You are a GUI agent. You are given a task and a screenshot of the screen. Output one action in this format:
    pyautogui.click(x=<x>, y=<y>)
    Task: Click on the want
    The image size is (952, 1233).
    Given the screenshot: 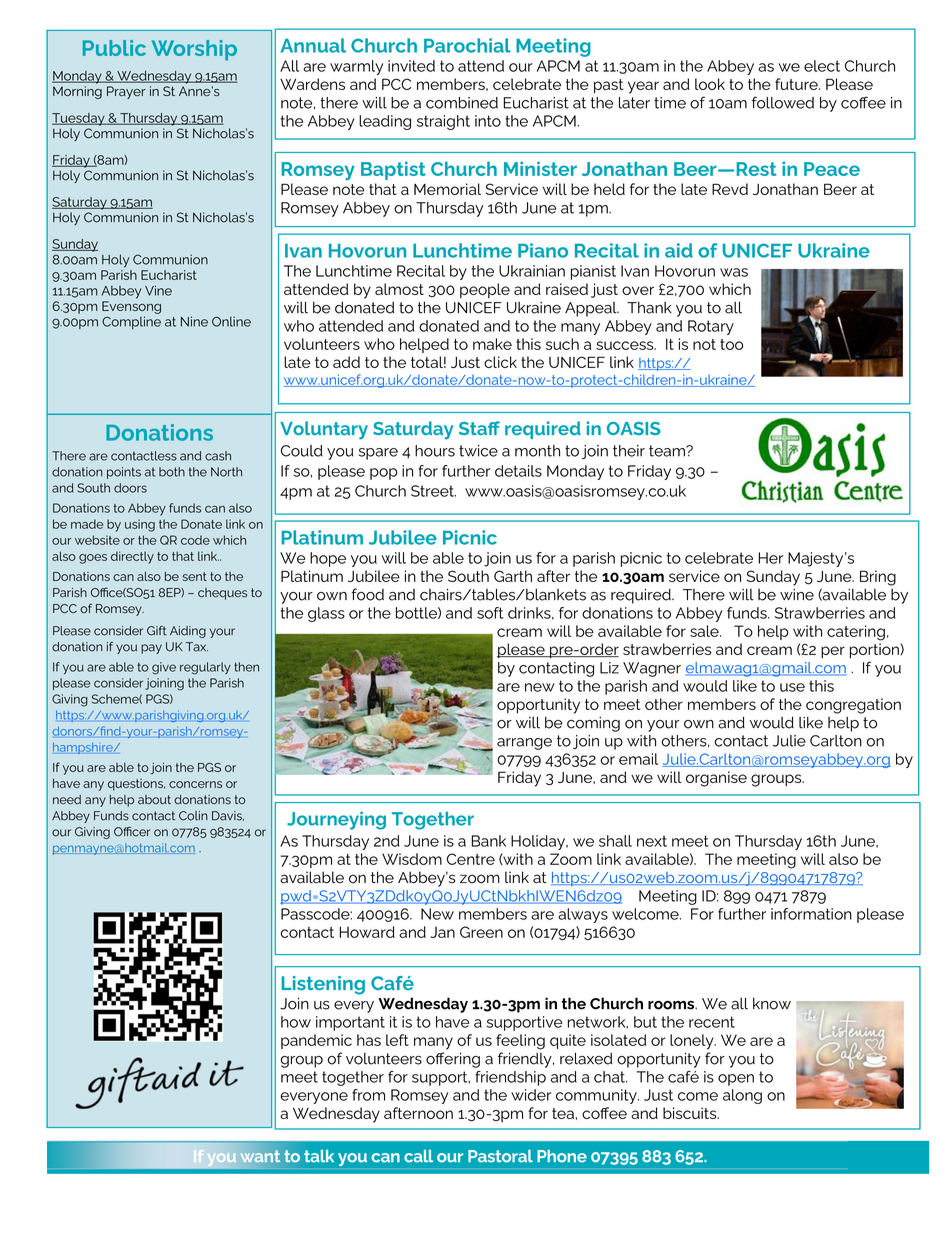 What is the action you would take?
    pyautogui.click(x=260, y=1156)
